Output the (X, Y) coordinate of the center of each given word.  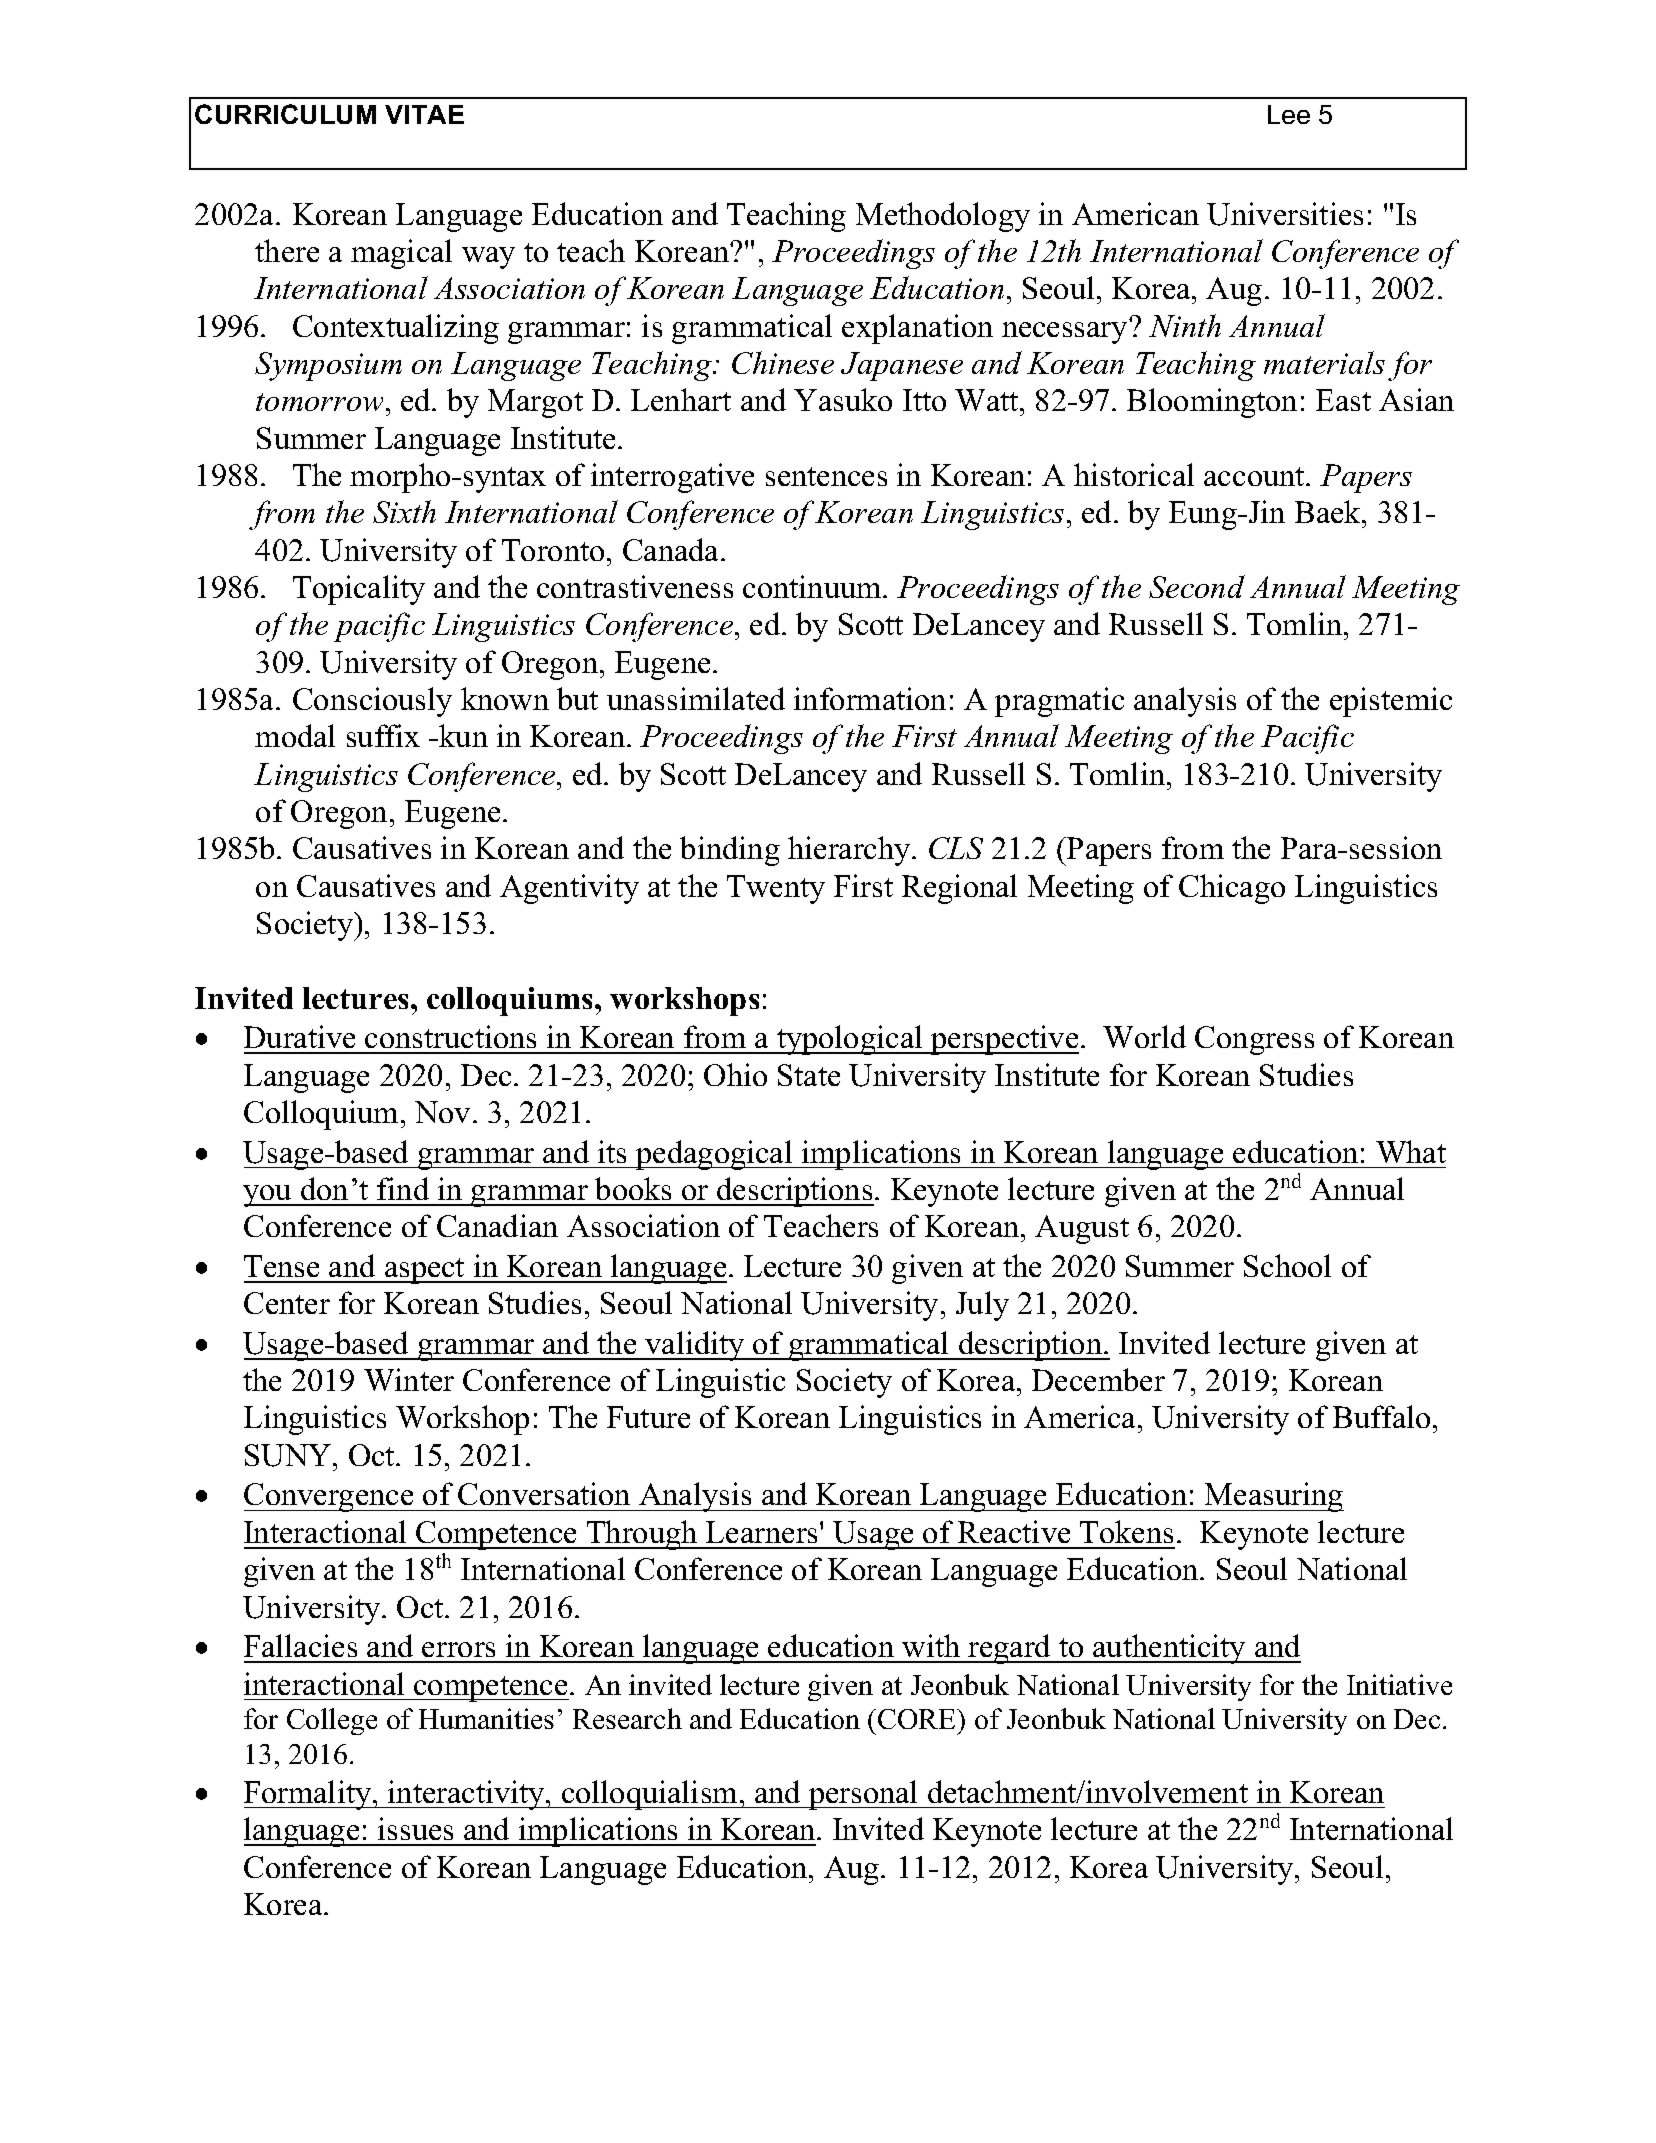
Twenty (776, 889)
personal (864, 1795)
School (1287, 1265)
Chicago (1232, 889)
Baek (1329, 511)
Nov (442, 1112)
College (332, 1721)
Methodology (943, 217)
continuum (813, 586)
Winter (409, 1379)
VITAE (424, 114)
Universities (1285, 214)
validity (695, 1346)
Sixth (404, 511)
